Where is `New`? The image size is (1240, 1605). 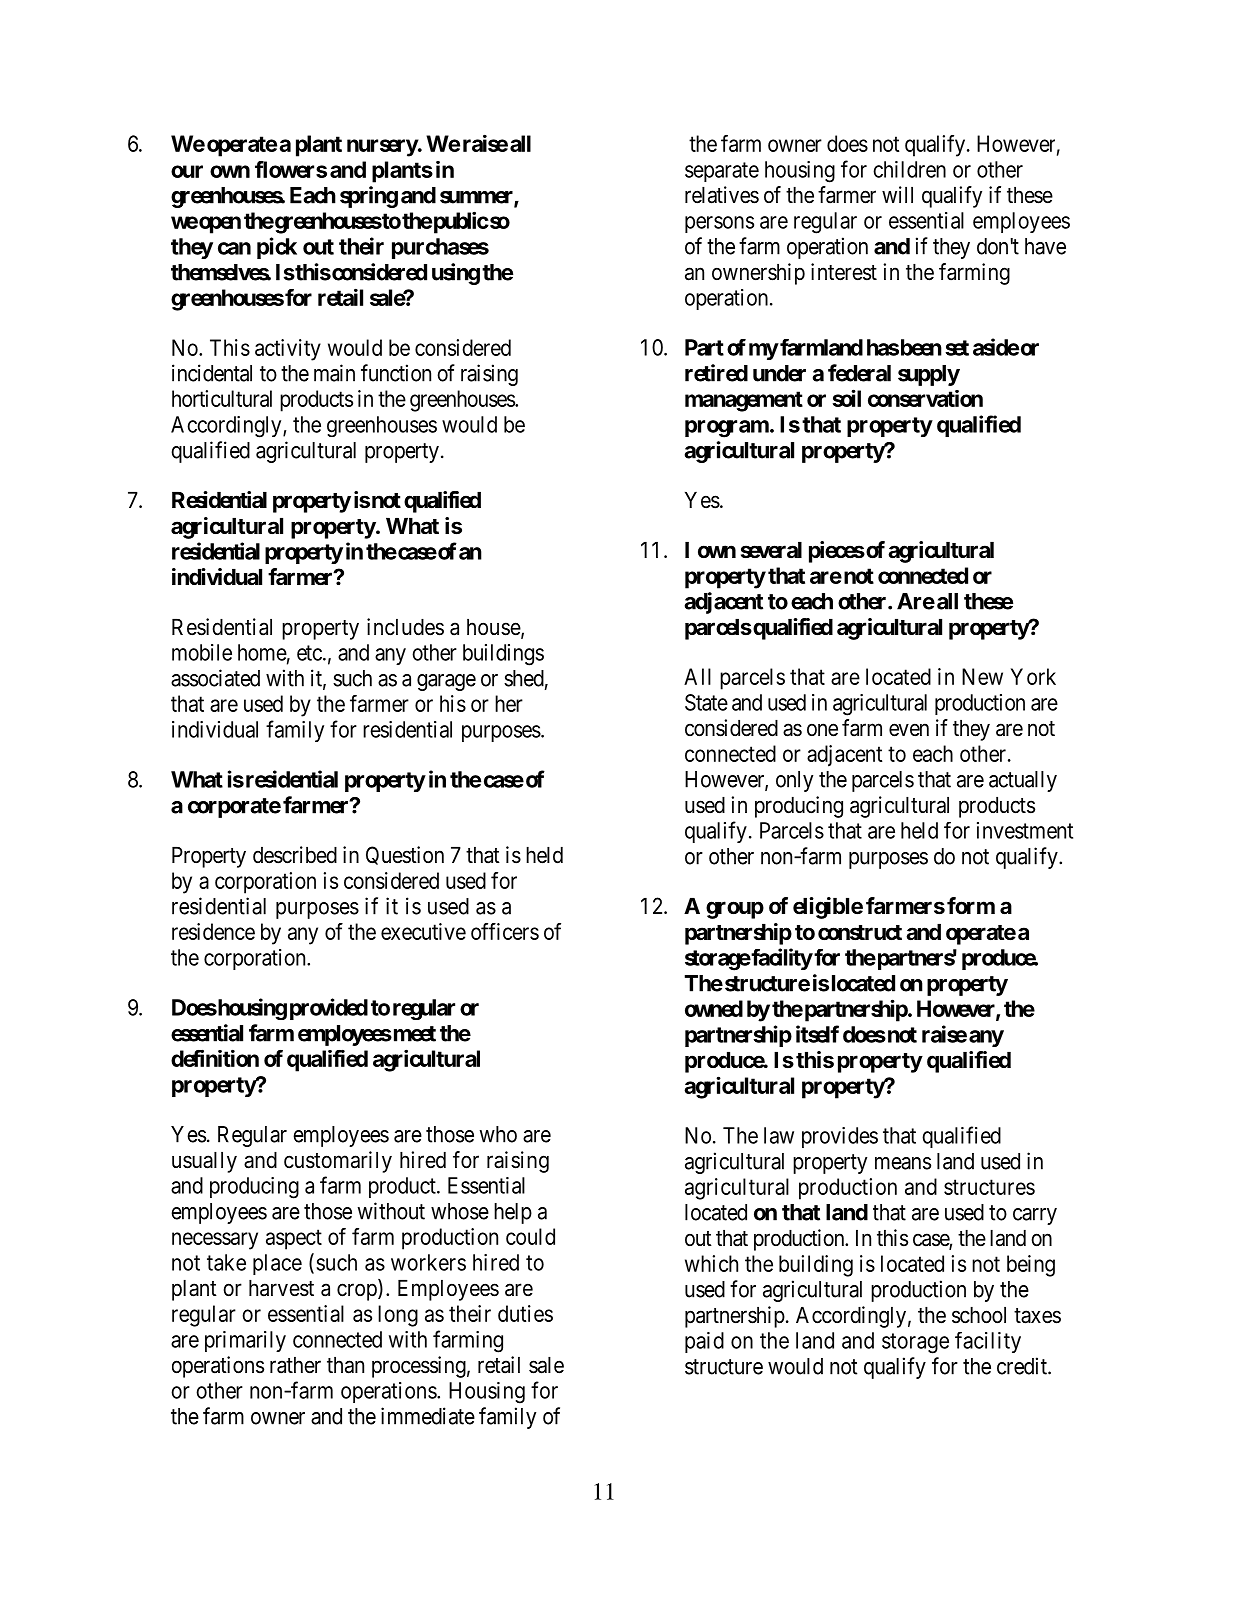
New is located at coordinates (982, 676).
